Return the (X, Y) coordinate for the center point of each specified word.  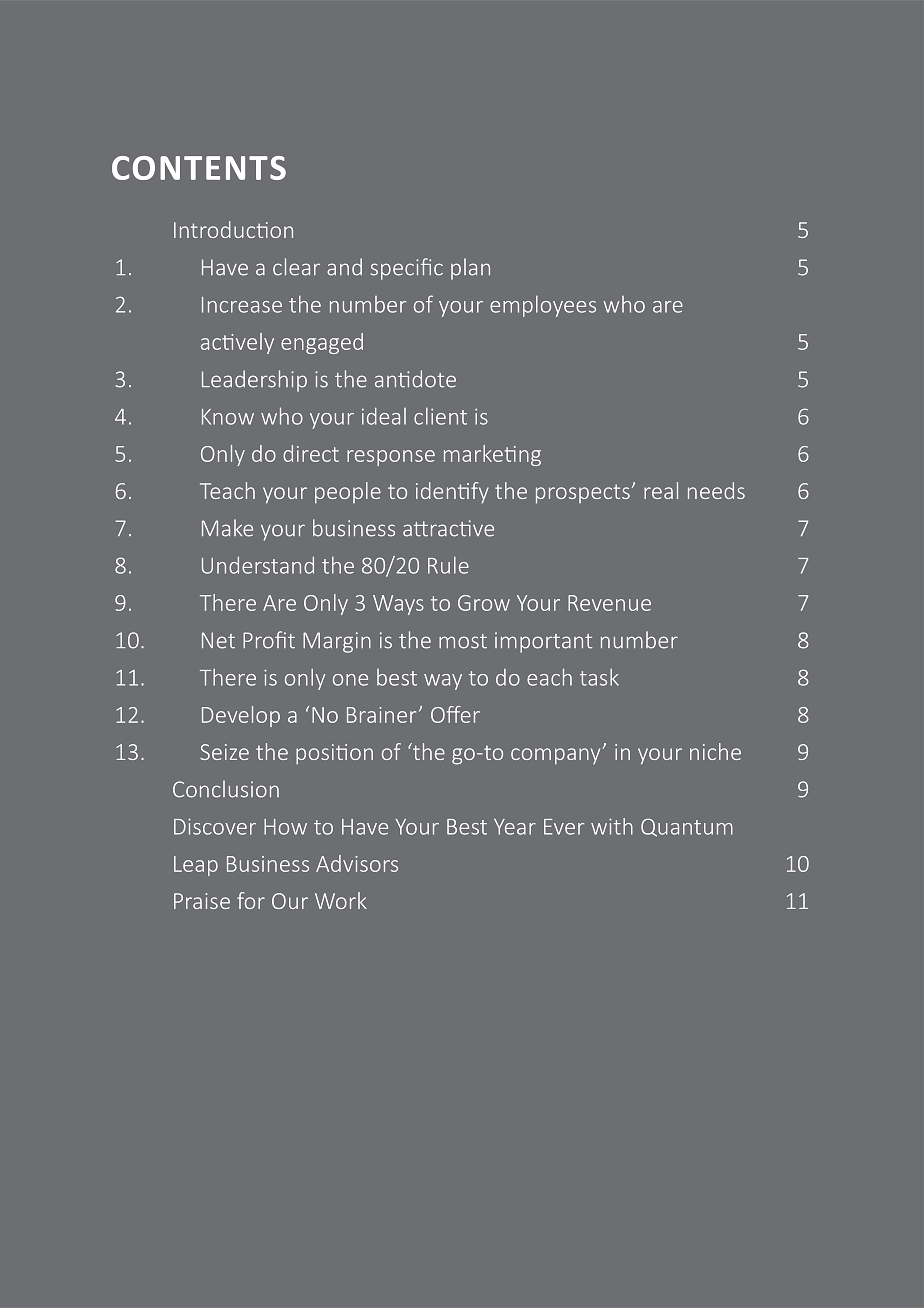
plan (470, 269)
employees (543, 306)
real (661, 490)
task (599, 677)
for (251, 900)
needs (716, 490)
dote (434, 379)
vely (255, 343)
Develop (241, 716)
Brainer (381, 715)
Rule (448, 565)
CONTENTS (199, 168)
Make (227, 528)
